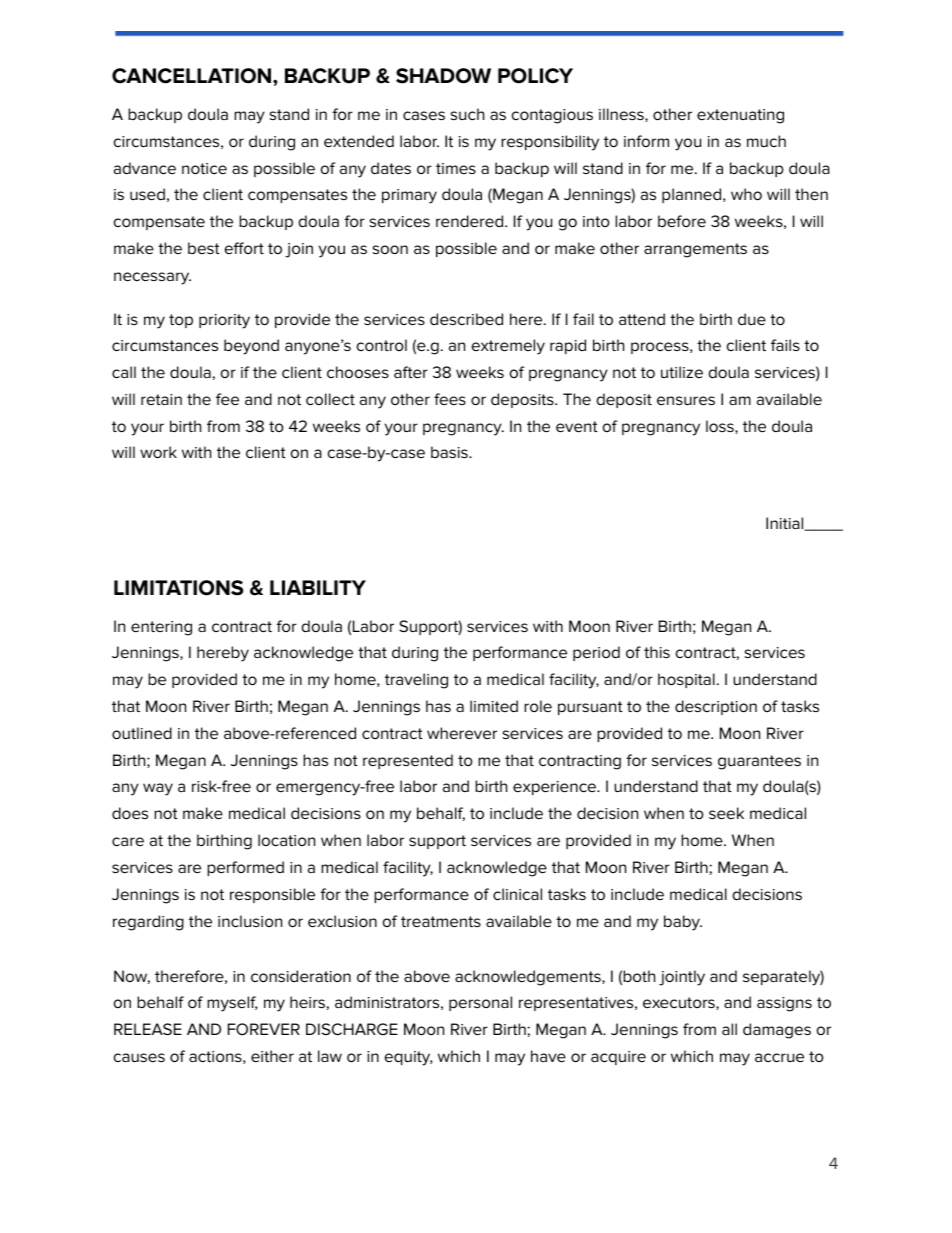 Image resolution: width=952 pixels, height=1233 pixels. Describe the element at coordinates (726, 813) in the document. I see `seek` at that location.
